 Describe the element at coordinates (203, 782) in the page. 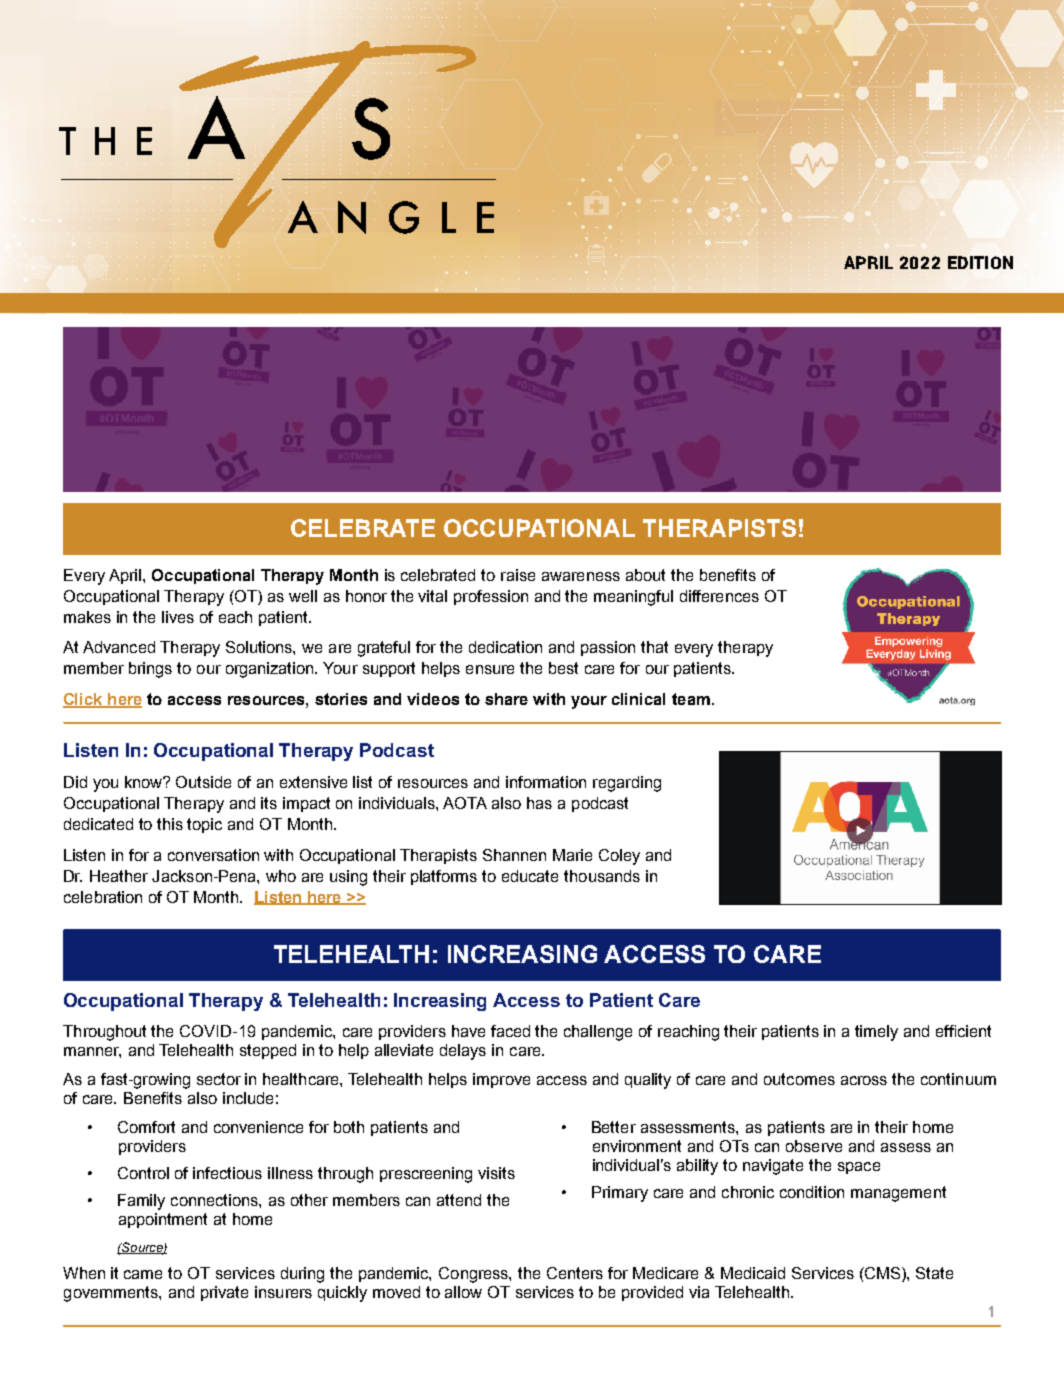

I see `Outside` at that location.
